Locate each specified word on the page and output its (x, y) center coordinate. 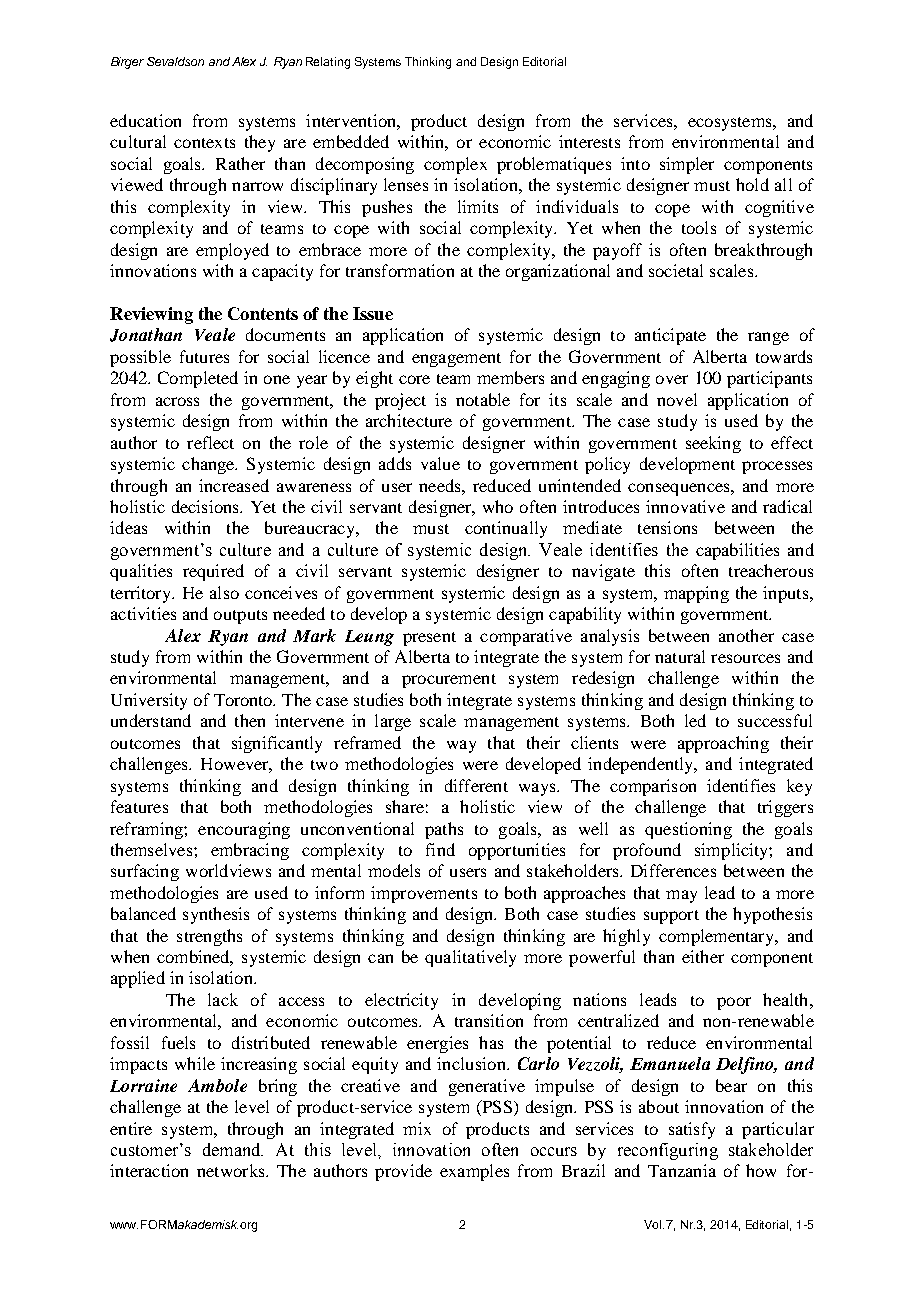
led (695, 720)
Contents (263, 313)
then (250, 720)
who (498, 506)
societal (676, 270)
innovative (685, 506)
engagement (456, 360)
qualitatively (470, 958)
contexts (204, 143)
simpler (687, 165)
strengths (209, 937)
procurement (449, 681)
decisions (207, 506)
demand (233, 1149)
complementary (718, 937)
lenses (406, 184)
